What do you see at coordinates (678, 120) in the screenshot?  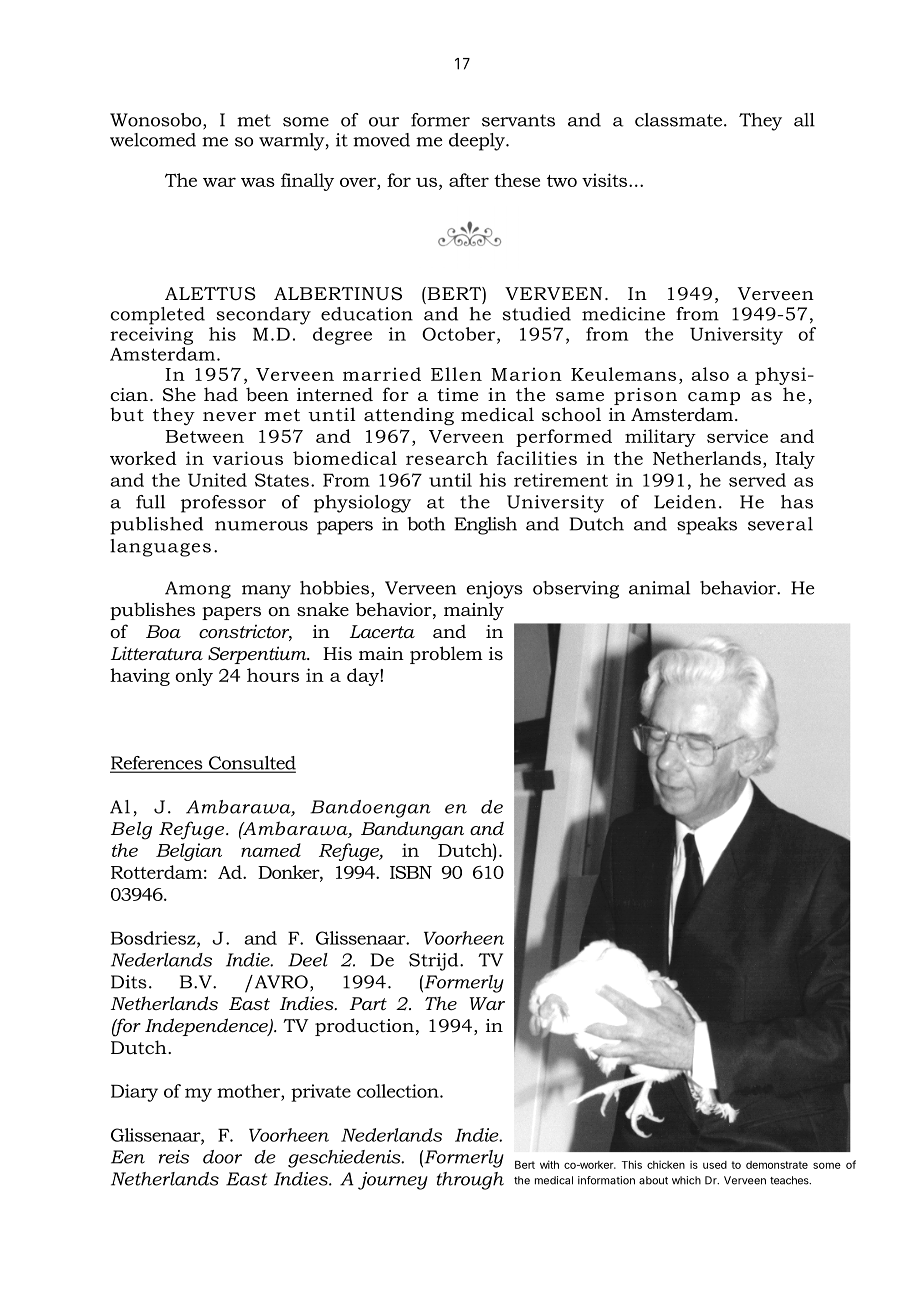 I see `classmate` at bounding box center [678, 120].
